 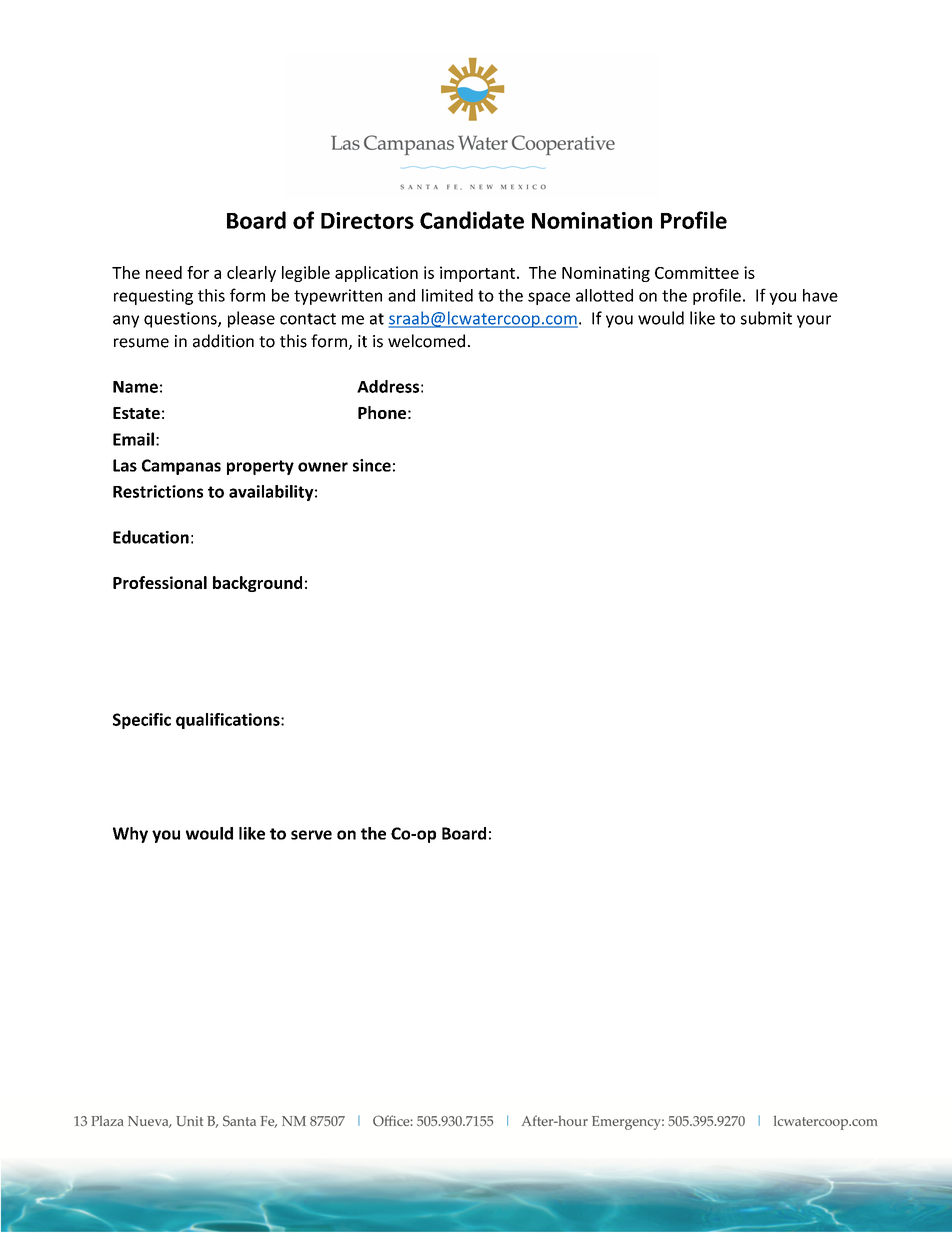 I want to click on owner, so click(x=323, y=467).
